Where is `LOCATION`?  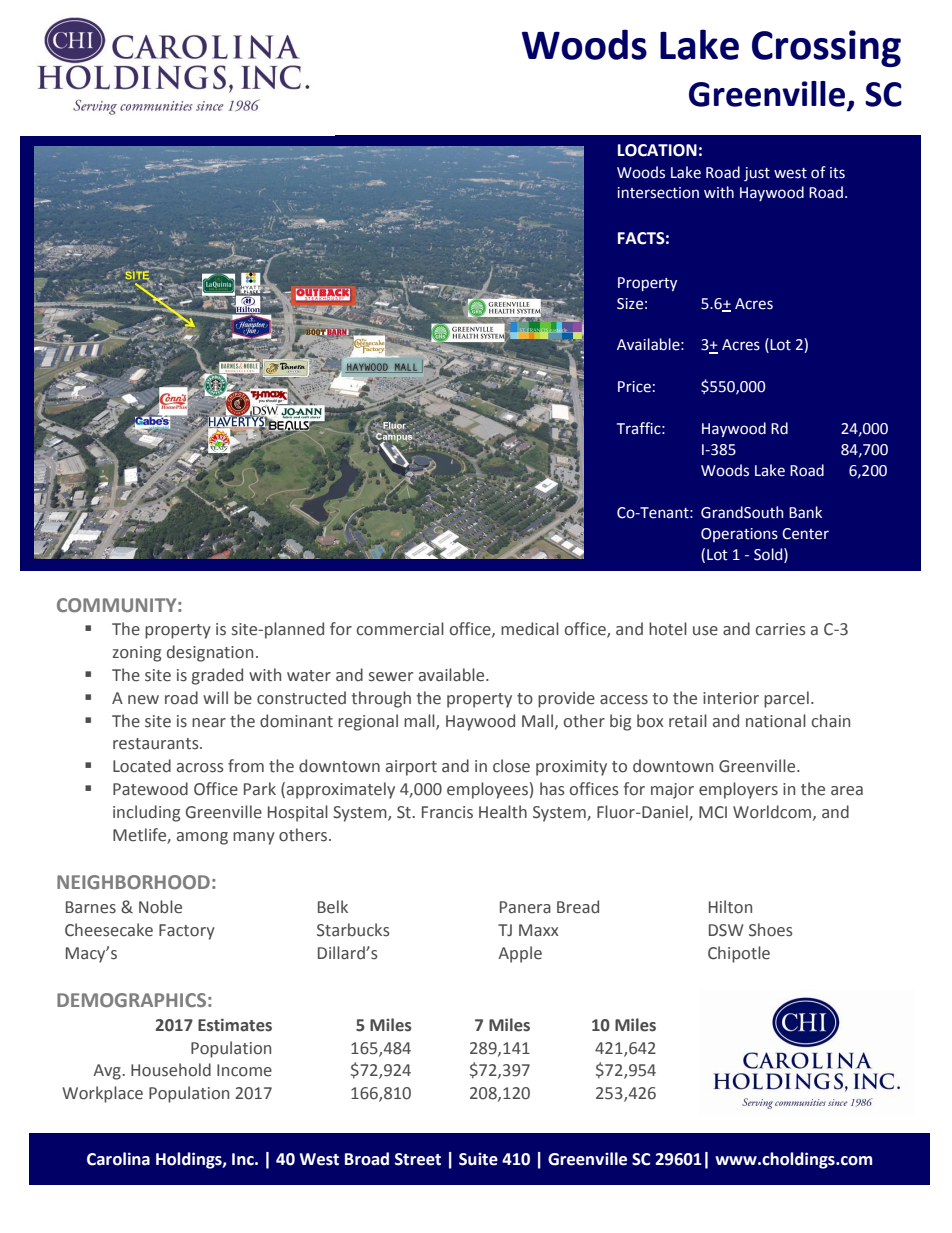
LOCATION is located at coordinates (657, 150).
